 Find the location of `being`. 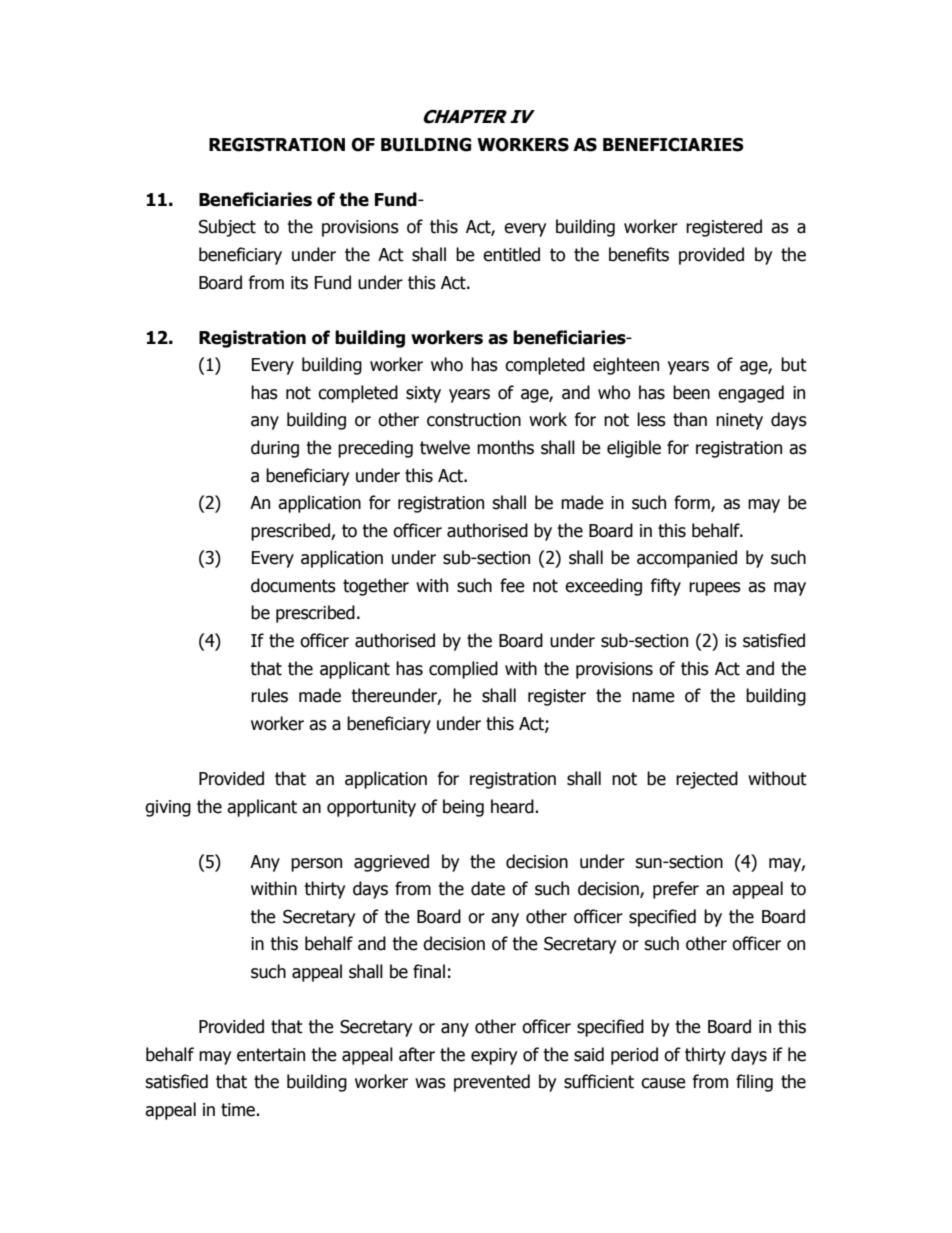

being is located at coordinates (463, 808).
